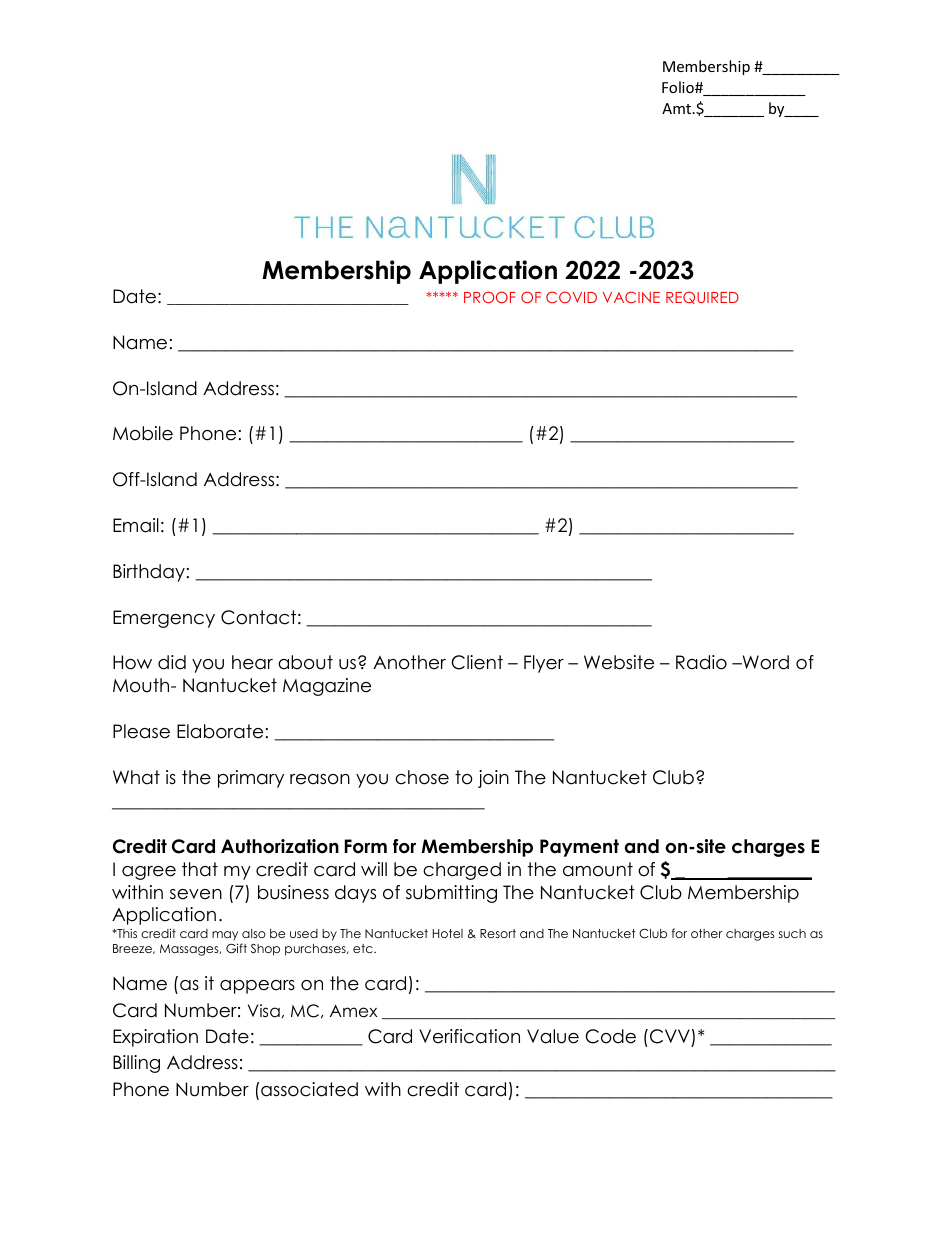 The width and height of the document is (952, 1233). Describe the element at coordinates (251, 779) in the document. I see `primary` at that location.
